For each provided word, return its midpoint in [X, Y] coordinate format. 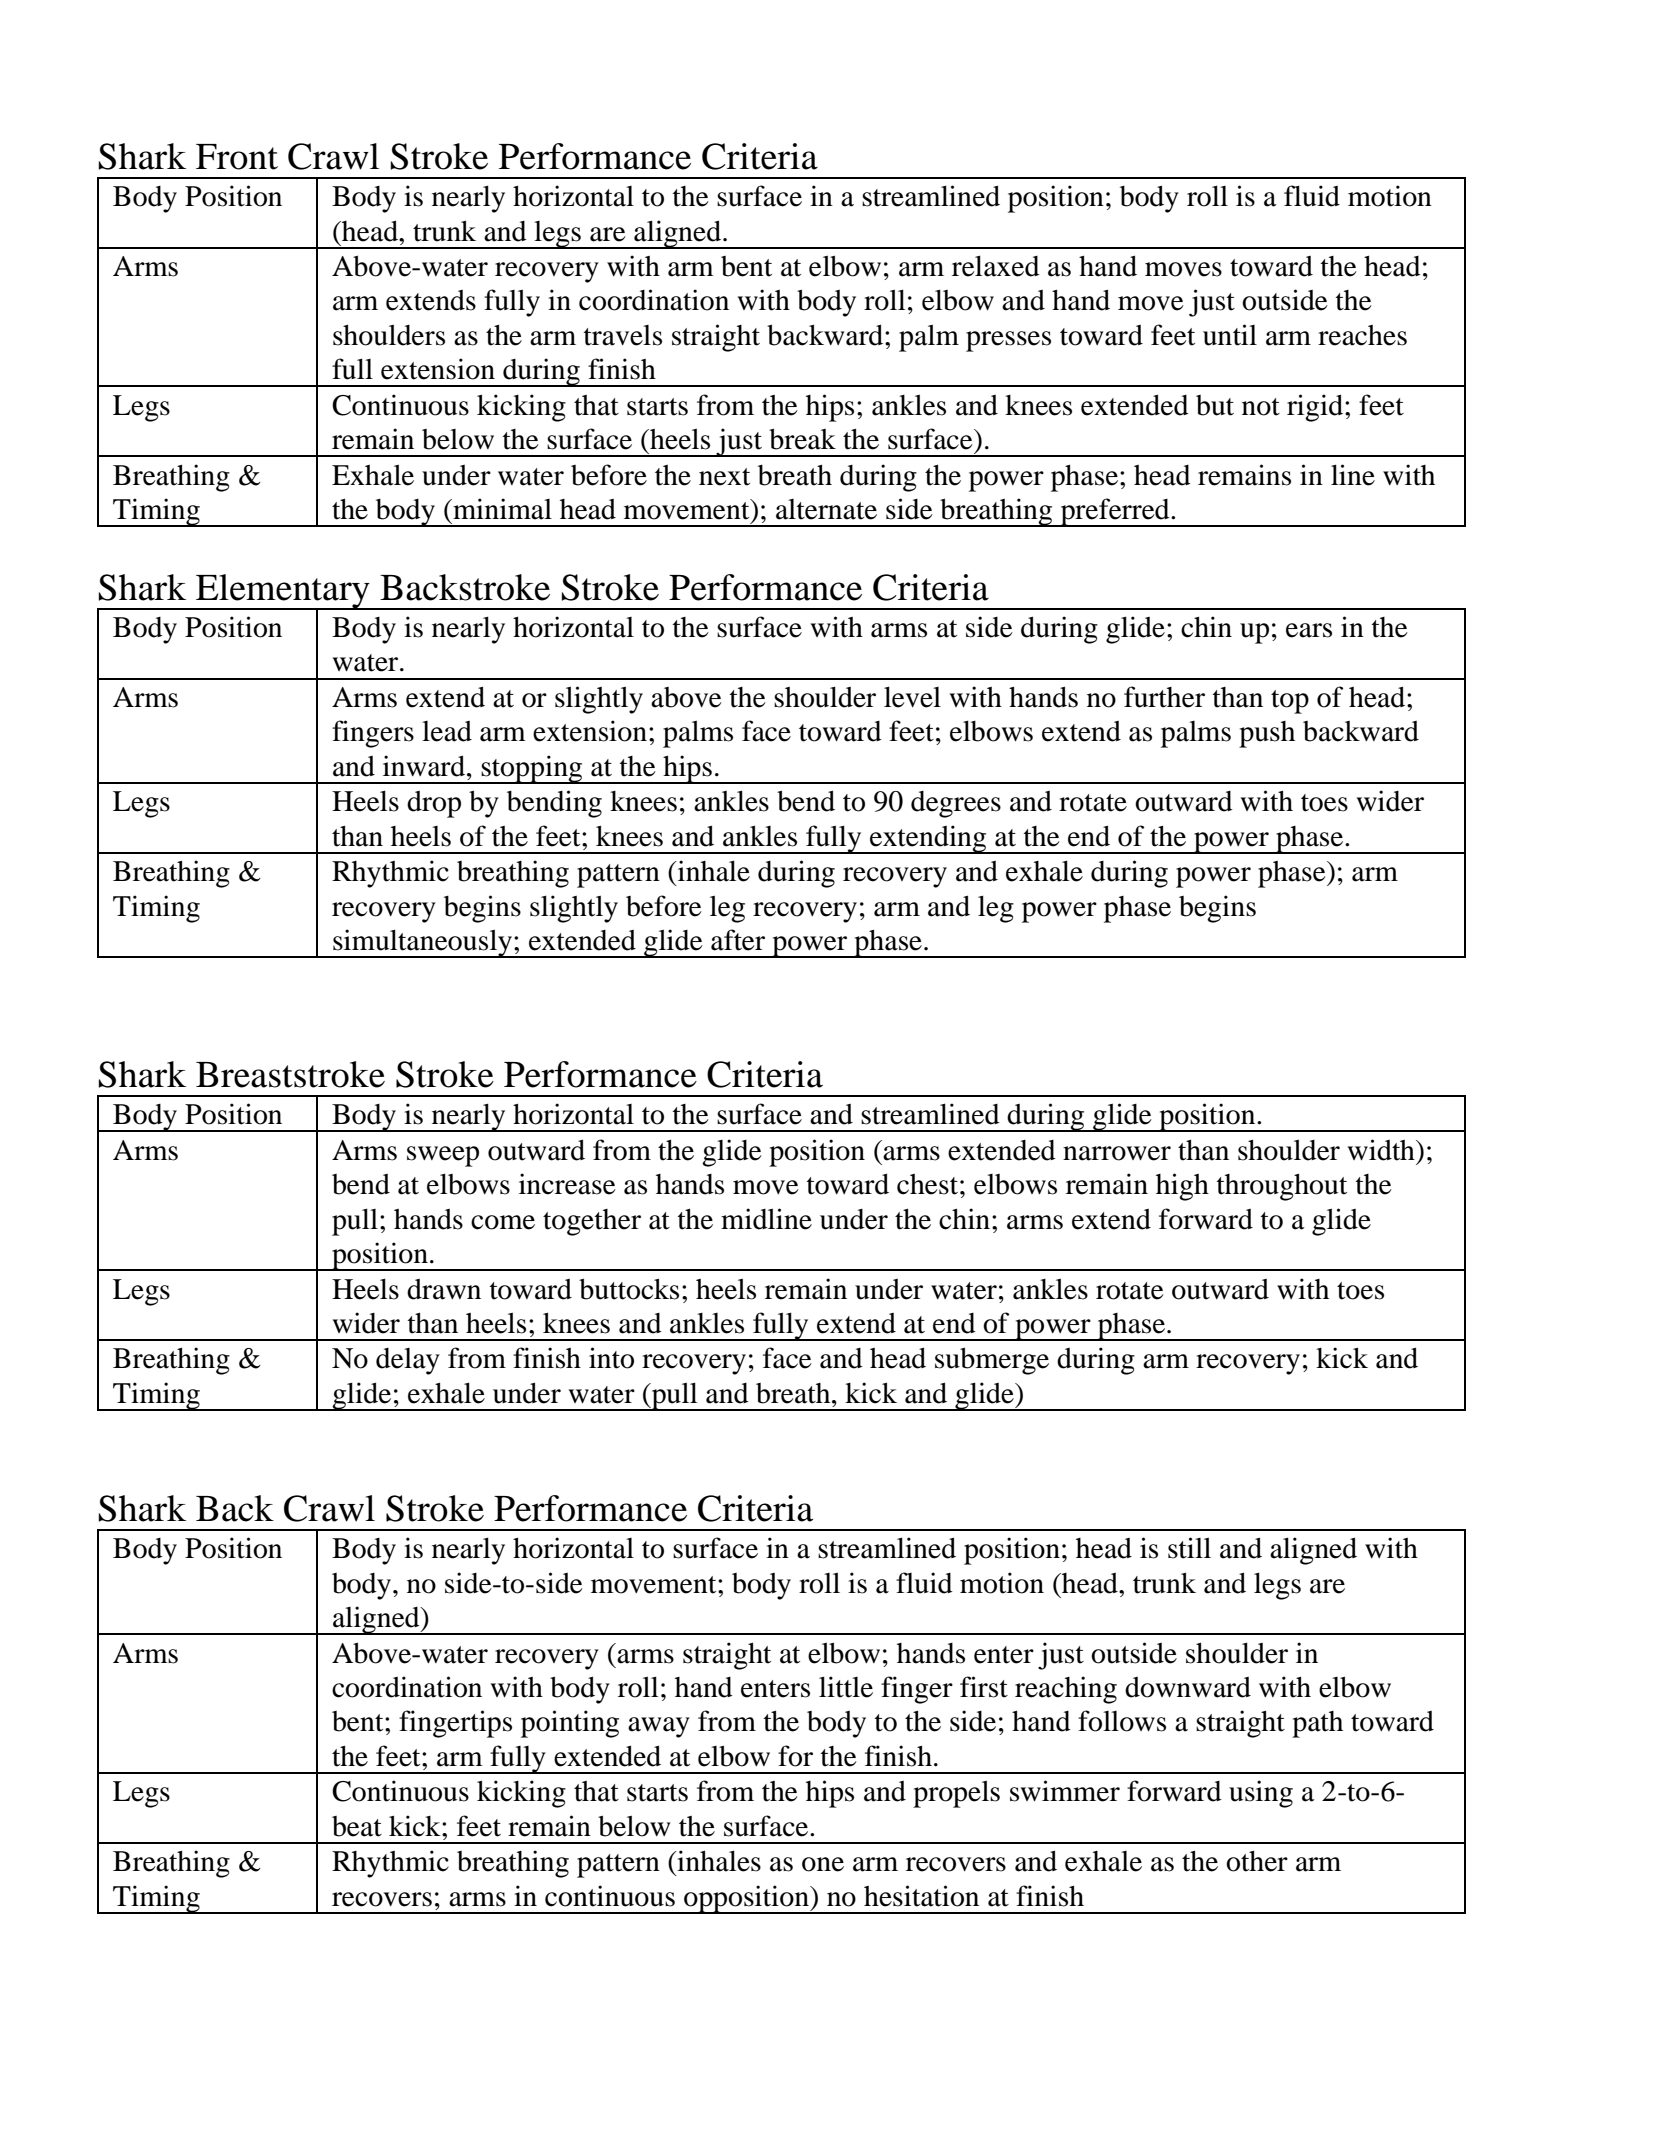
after [738, 940]
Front [237, 157]
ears [1309, 630]
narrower [1117, 1153]
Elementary [283, 592]
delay [408, 1361]
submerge [992, 1361]
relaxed [996, 266]
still [1189, 1548]
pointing [570, 1724]
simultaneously [422, 943]
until [1230, 335]
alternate [826, 509]
